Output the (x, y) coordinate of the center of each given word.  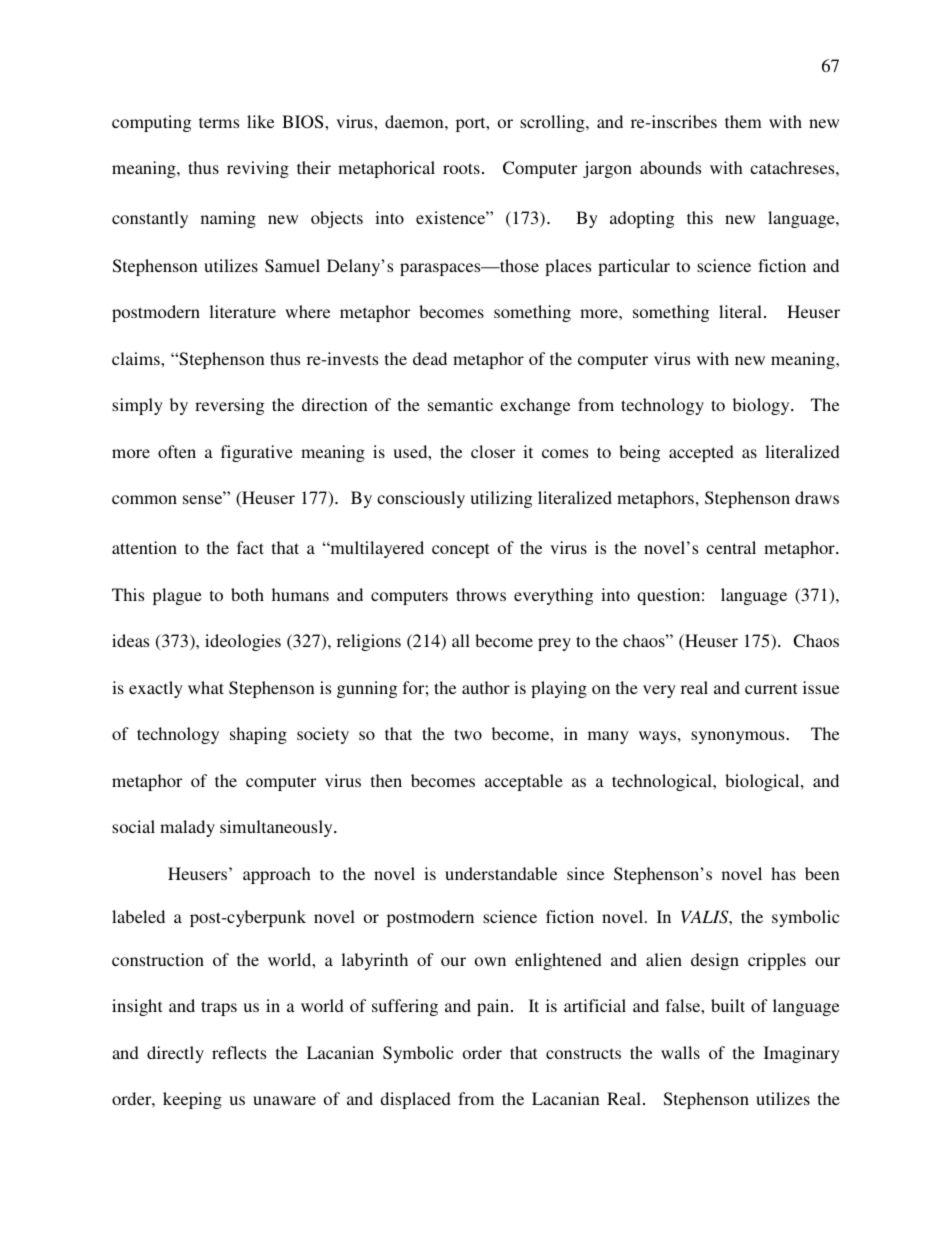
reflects (239, 1052)
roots (461, 168)
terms (219, 122)
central (731, 547)
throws (481, 594)
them (743, 121)
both (247, 594)
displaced (415, 1100)
